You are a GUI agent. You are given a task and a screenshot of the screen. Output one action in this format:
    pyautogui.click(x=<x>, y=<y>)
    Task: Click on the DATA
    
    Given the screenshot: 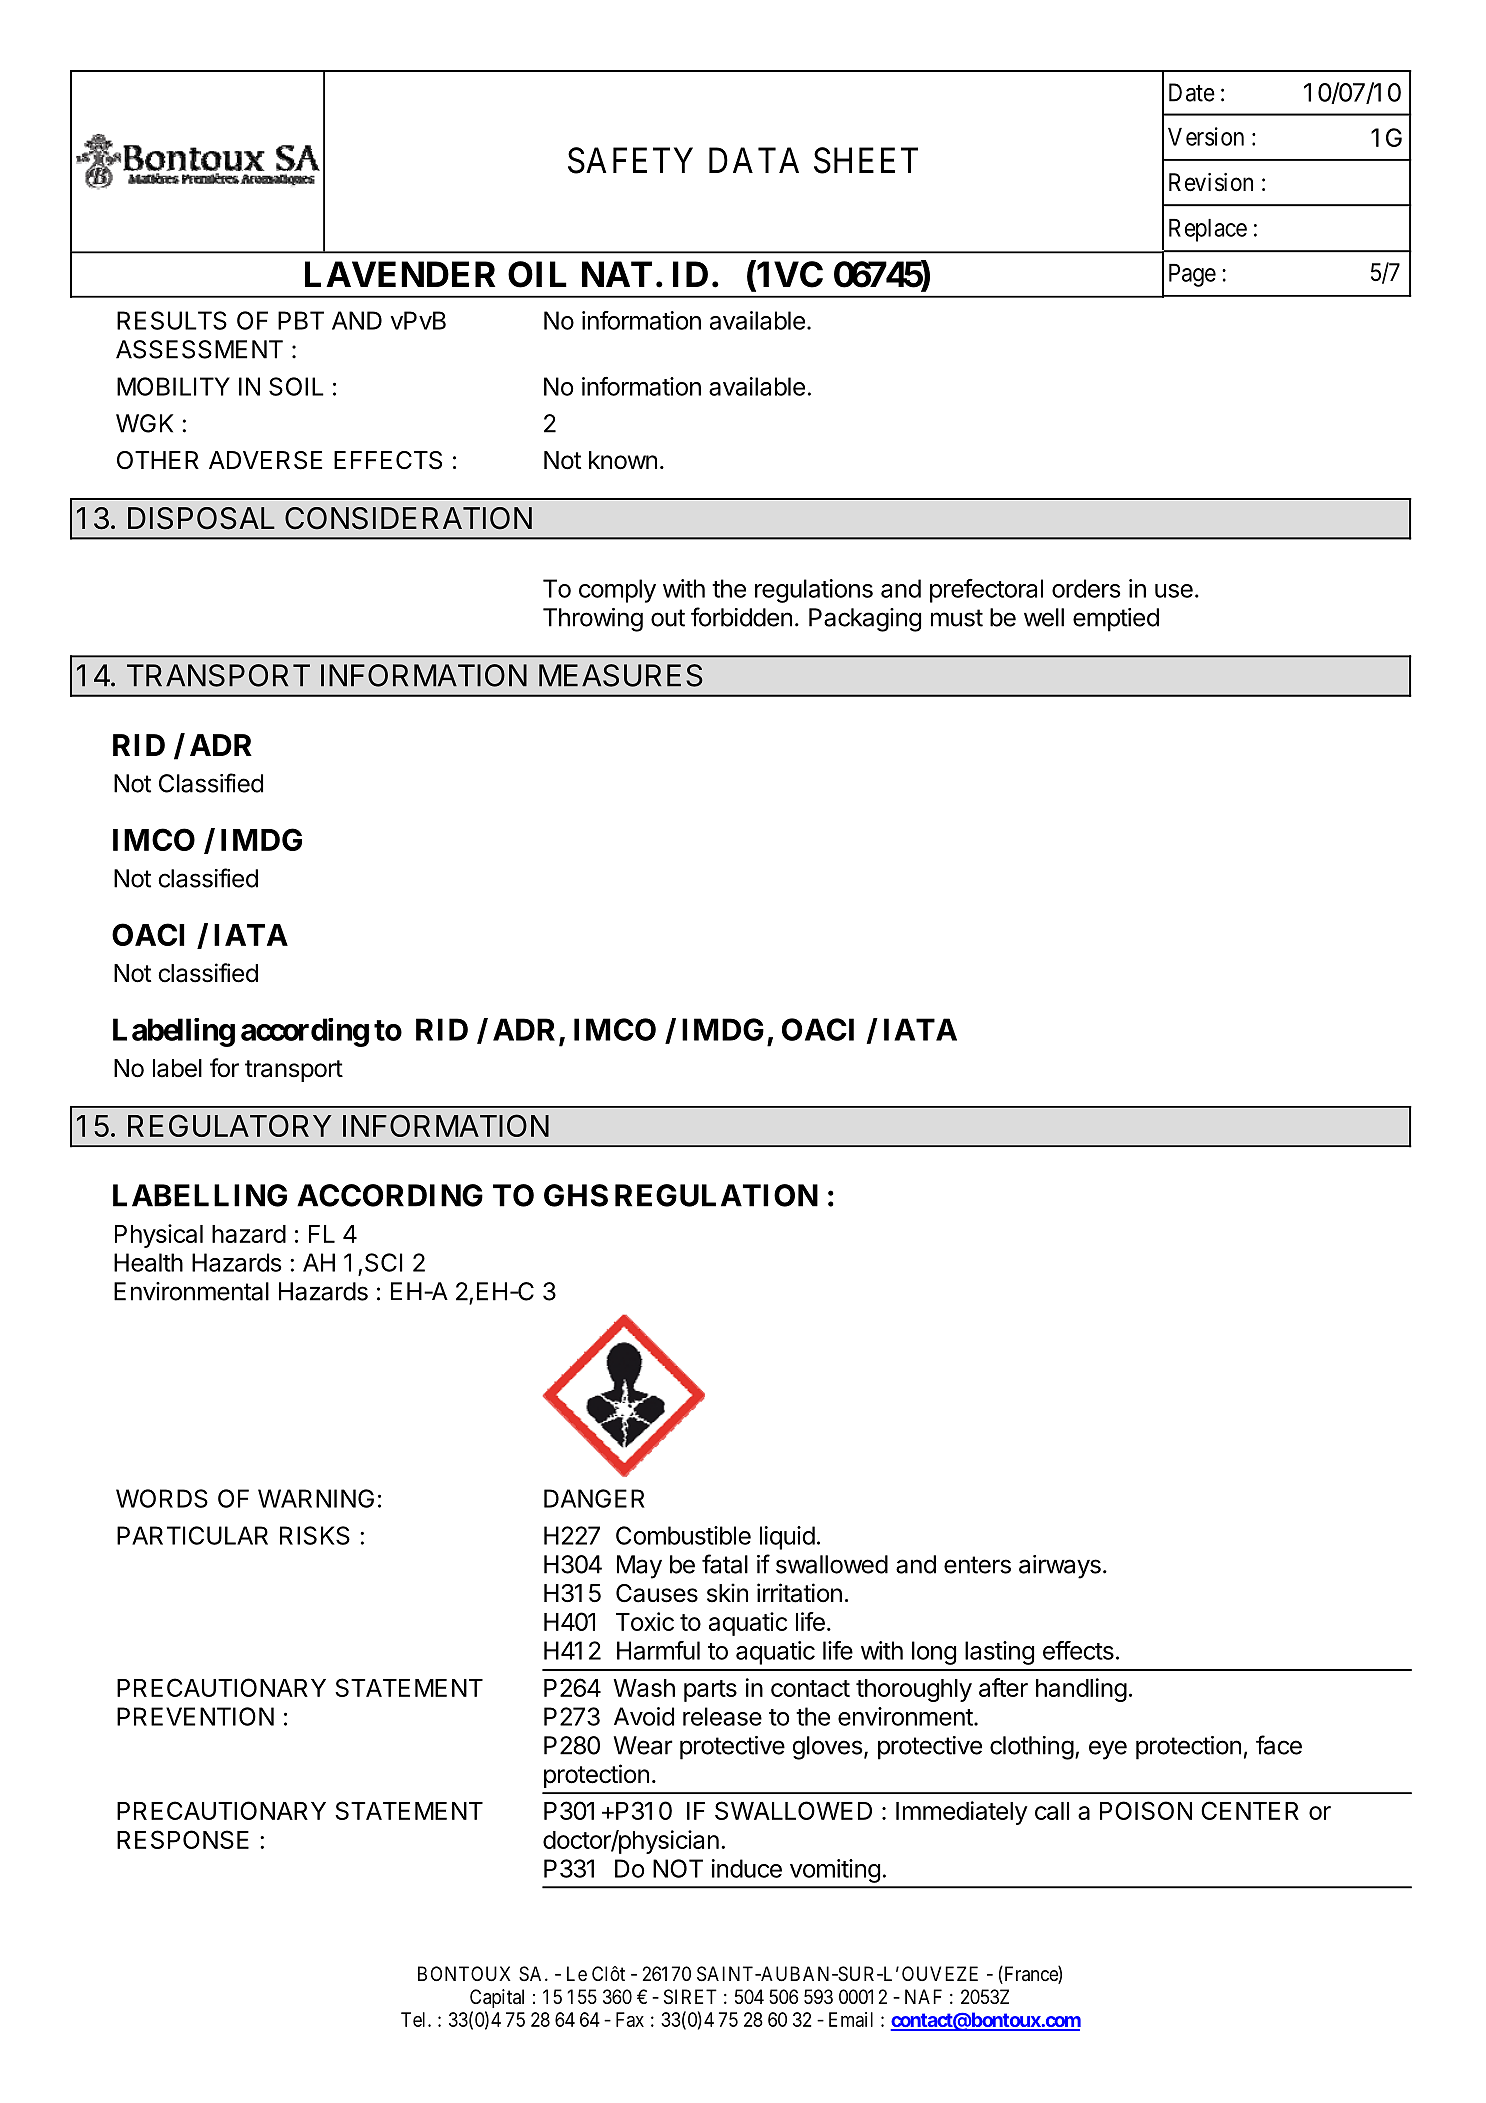 What is the action you would take?
    pyautogui.click(x=754, y=160)
